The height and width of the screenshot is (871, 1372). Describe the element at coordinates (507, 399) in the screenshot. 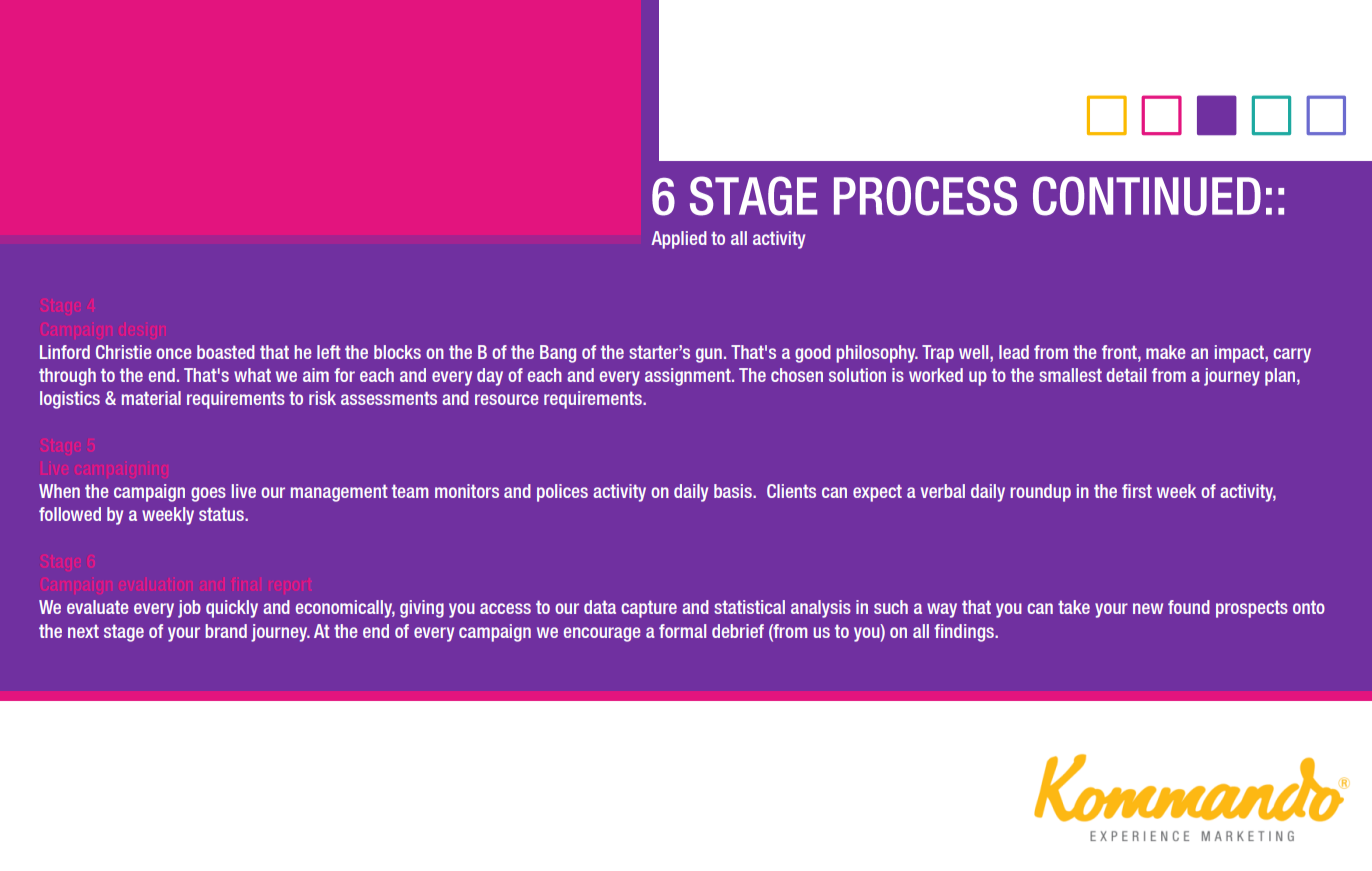

I see `resource` at that location.
